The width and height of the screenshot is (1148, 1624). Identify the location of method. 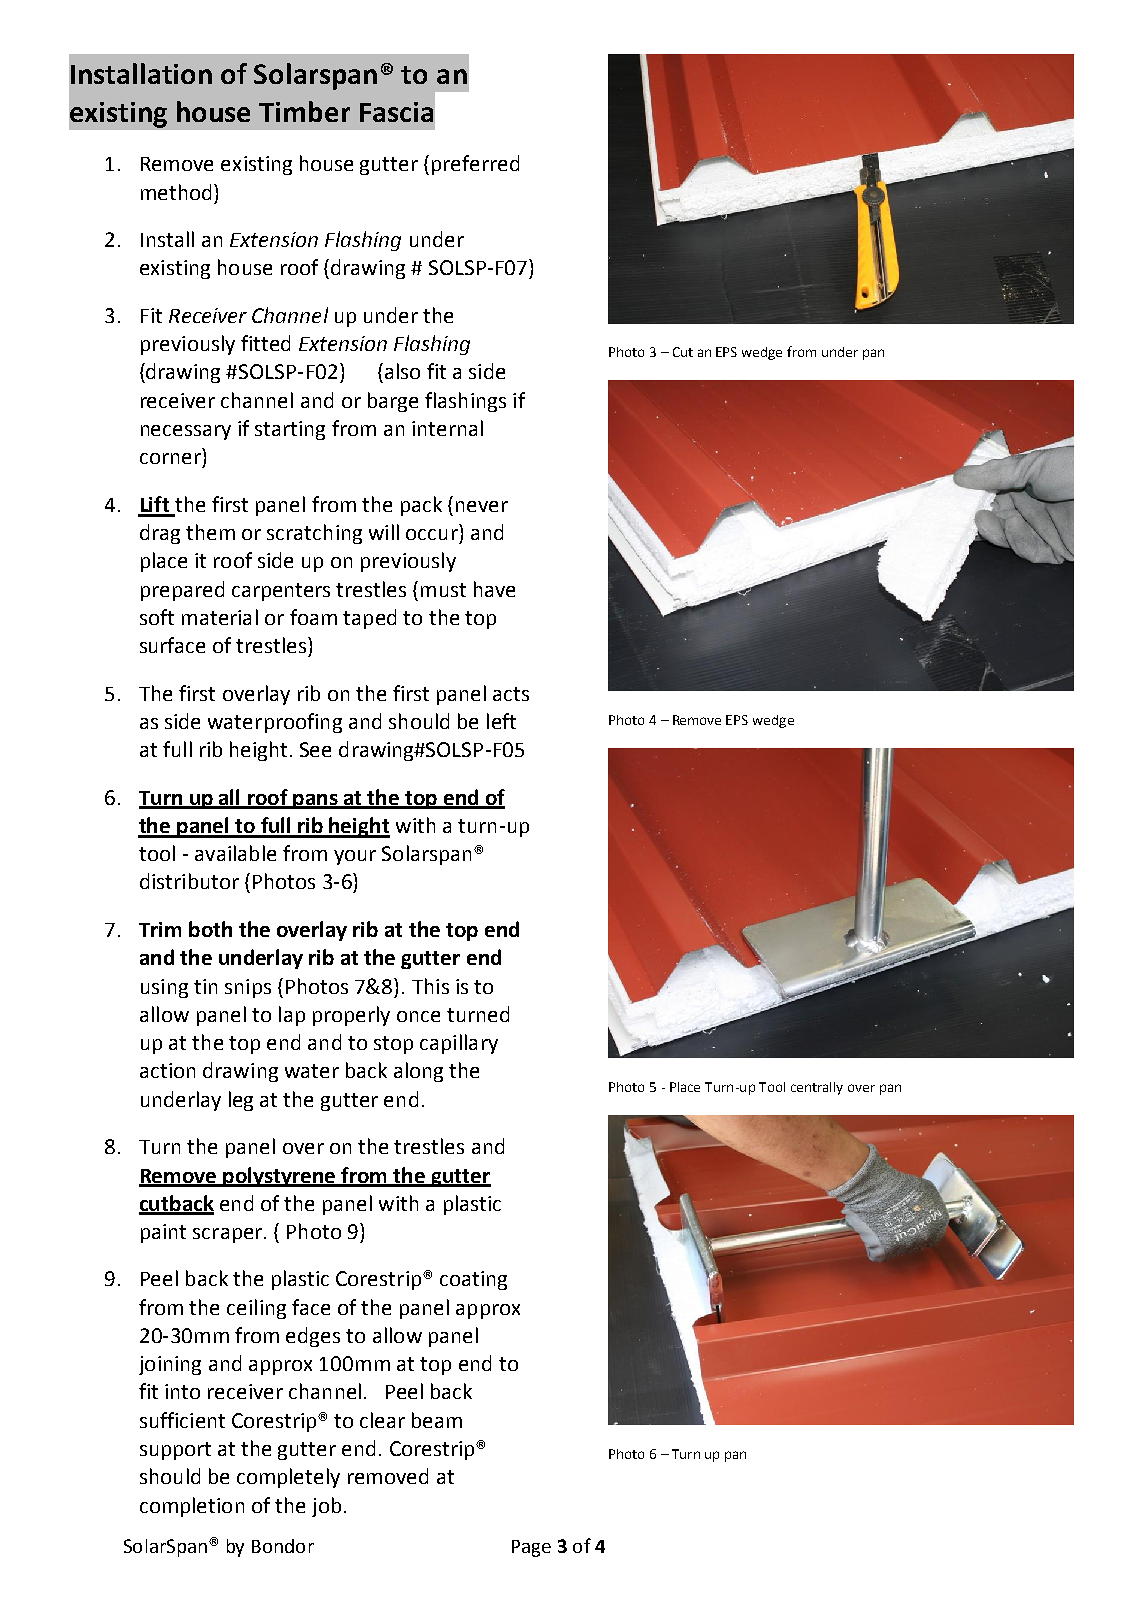
(176, 192).
